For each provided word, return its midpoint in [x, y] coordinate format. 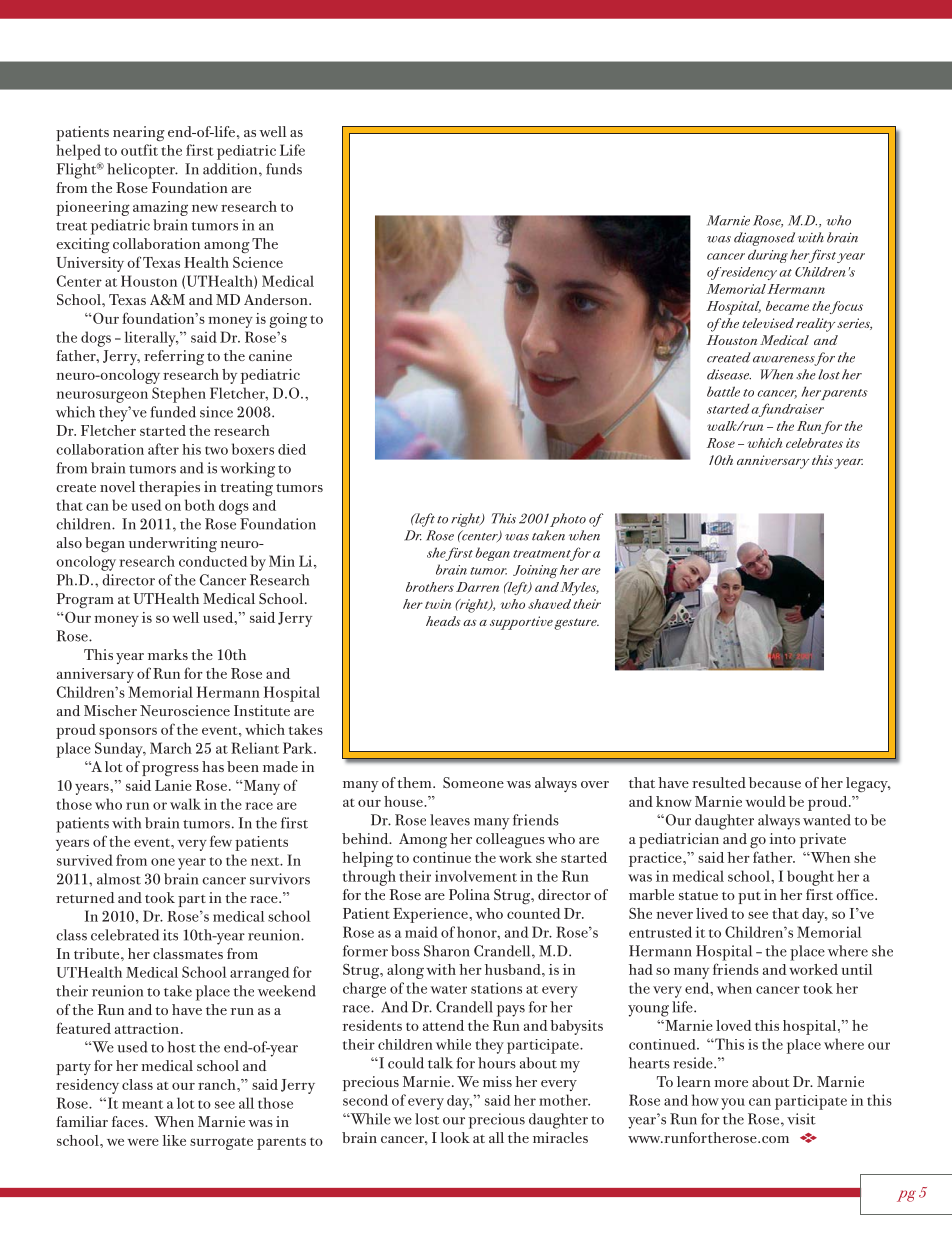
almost [119, 879]
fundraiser [791, 410]
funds [284, 169]
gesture [576, 624]
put [749, 898]
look [455, 1137]
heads [443, 621]
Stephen [179, 395]
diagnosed [764, 239]
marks [168, 654]
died [292, 449]
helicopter [142, 171]
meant [142, 1104]
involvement [476, 876]
